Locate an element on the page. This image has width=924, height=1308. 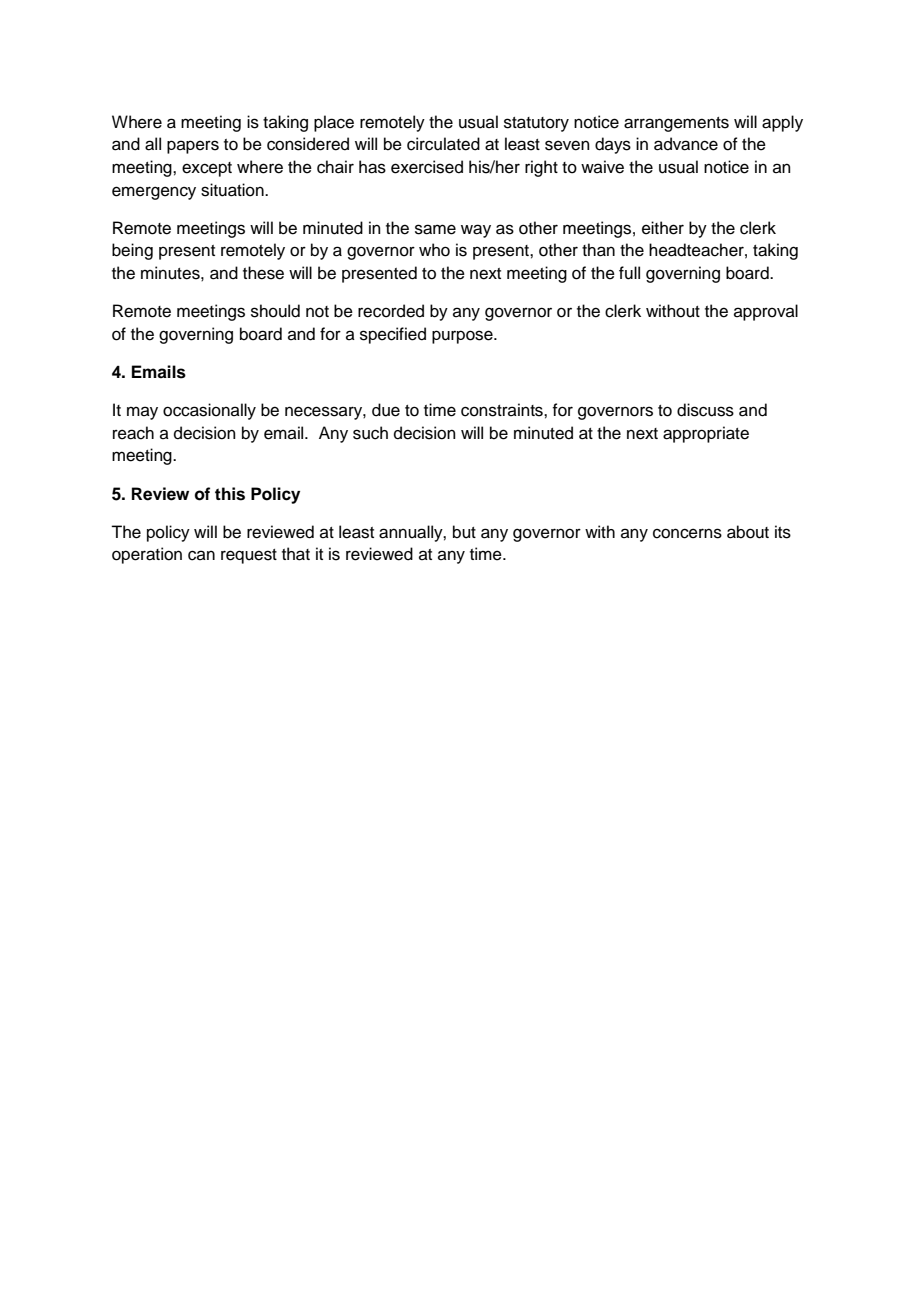
circulated is located at coordinates (443, 144).
